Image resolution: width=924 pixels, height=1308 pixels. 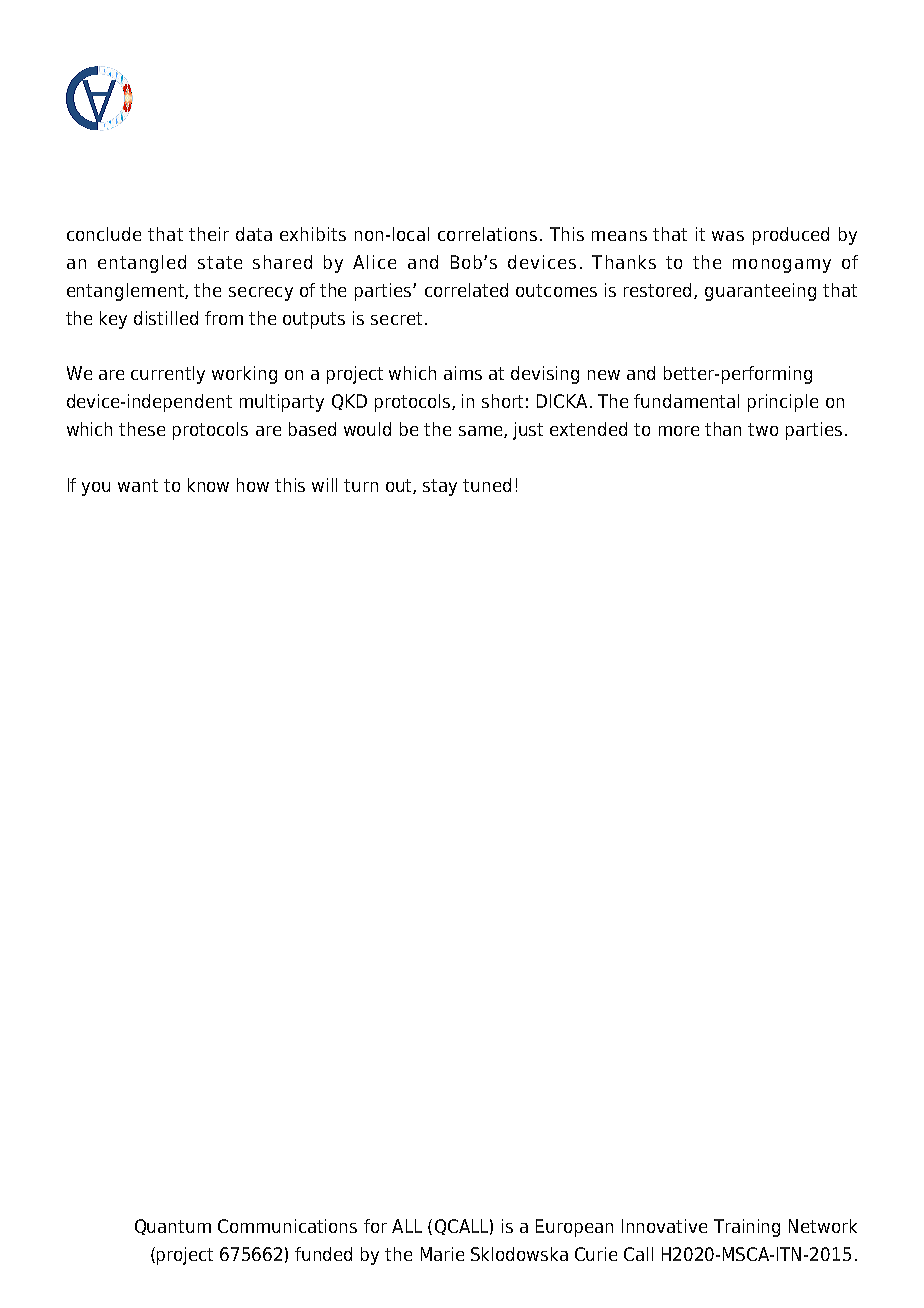 What do you see at coordinates (487, 485) in the page?
I see `tuned` at bounding box center [487, 485].
